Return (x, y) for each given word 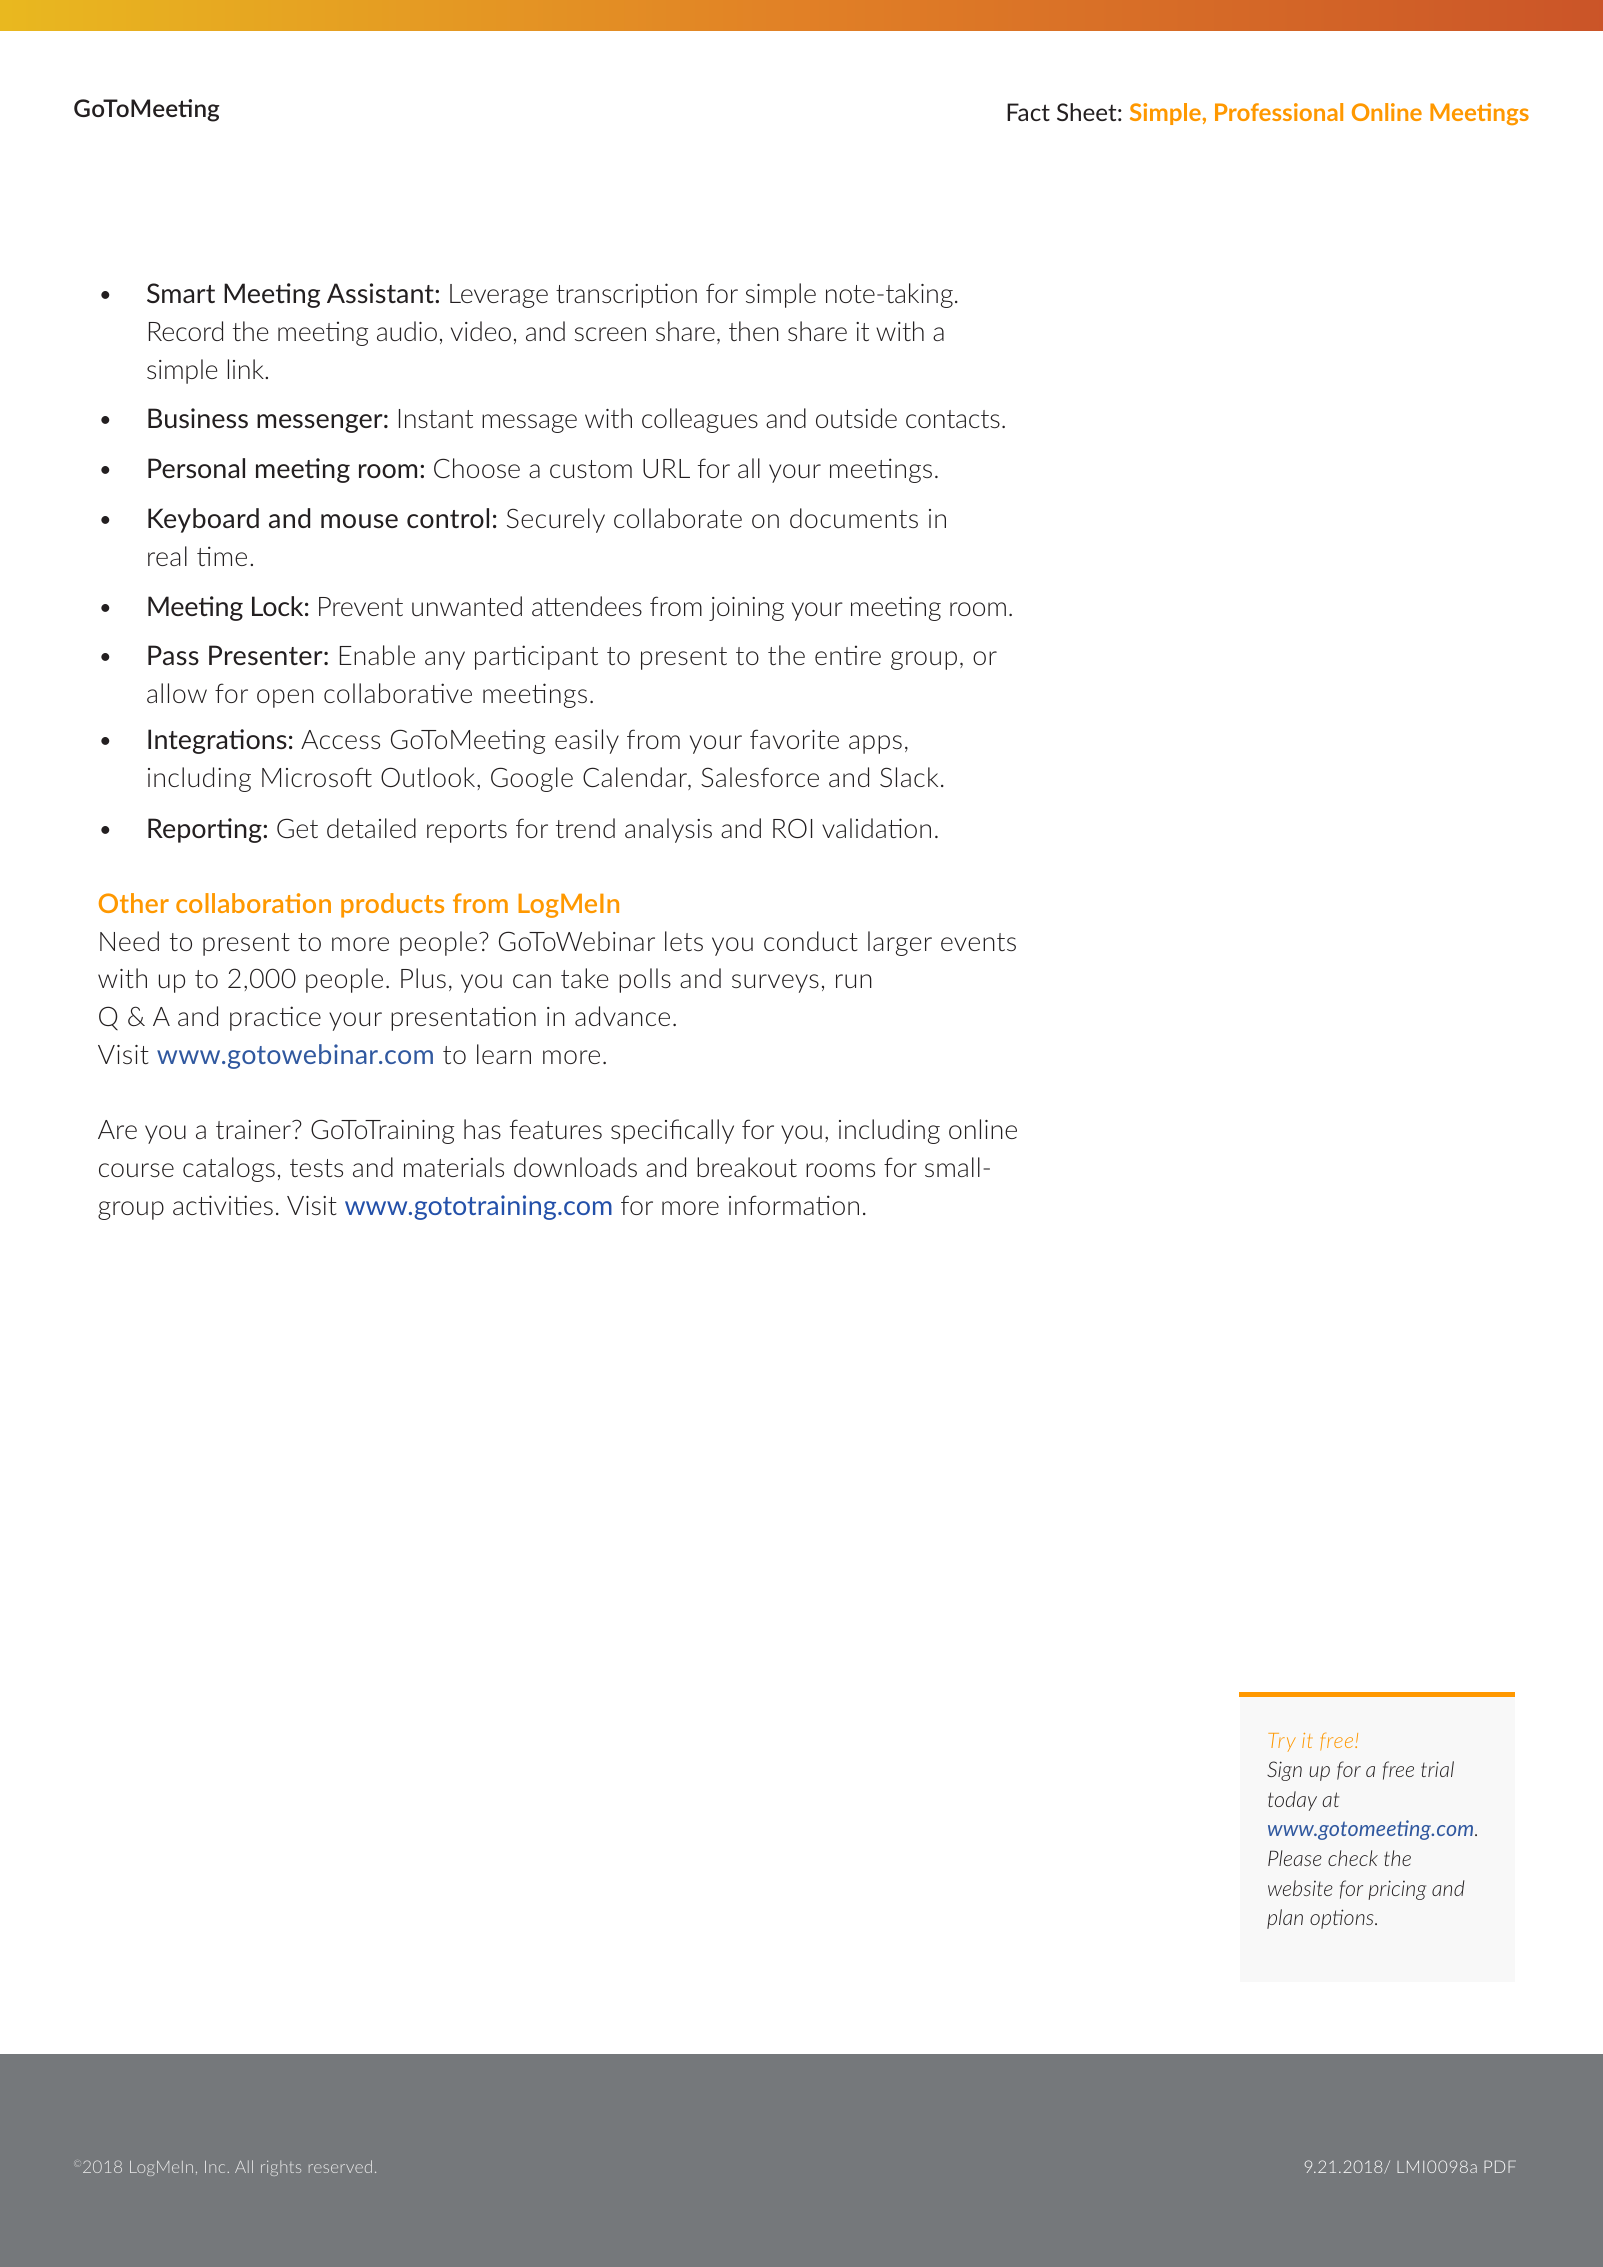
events (978, 942)
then (754, 331)
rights (281, 2168)
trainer (254, 1129)
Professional (1279, 112)
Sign (1284, 1771)
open (285, 698)
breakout (747, 1167)
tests (316, 1168)
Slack (909, 777)
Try (1282, 1742)
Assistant (381, 293)
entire (848, 655)
